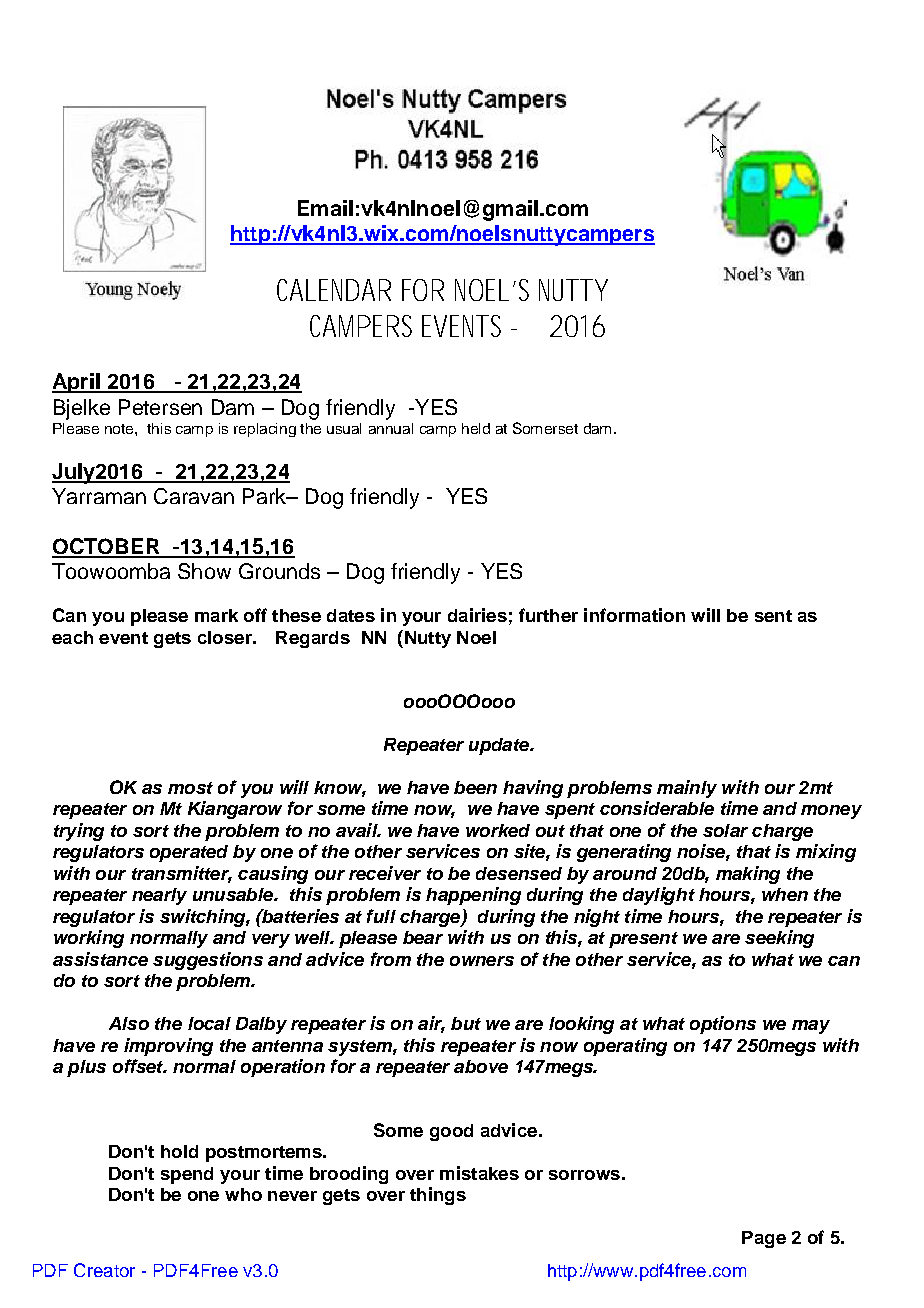 The width and height of the page is (924, 1308). I want to click on worked, so click(498, 830).
